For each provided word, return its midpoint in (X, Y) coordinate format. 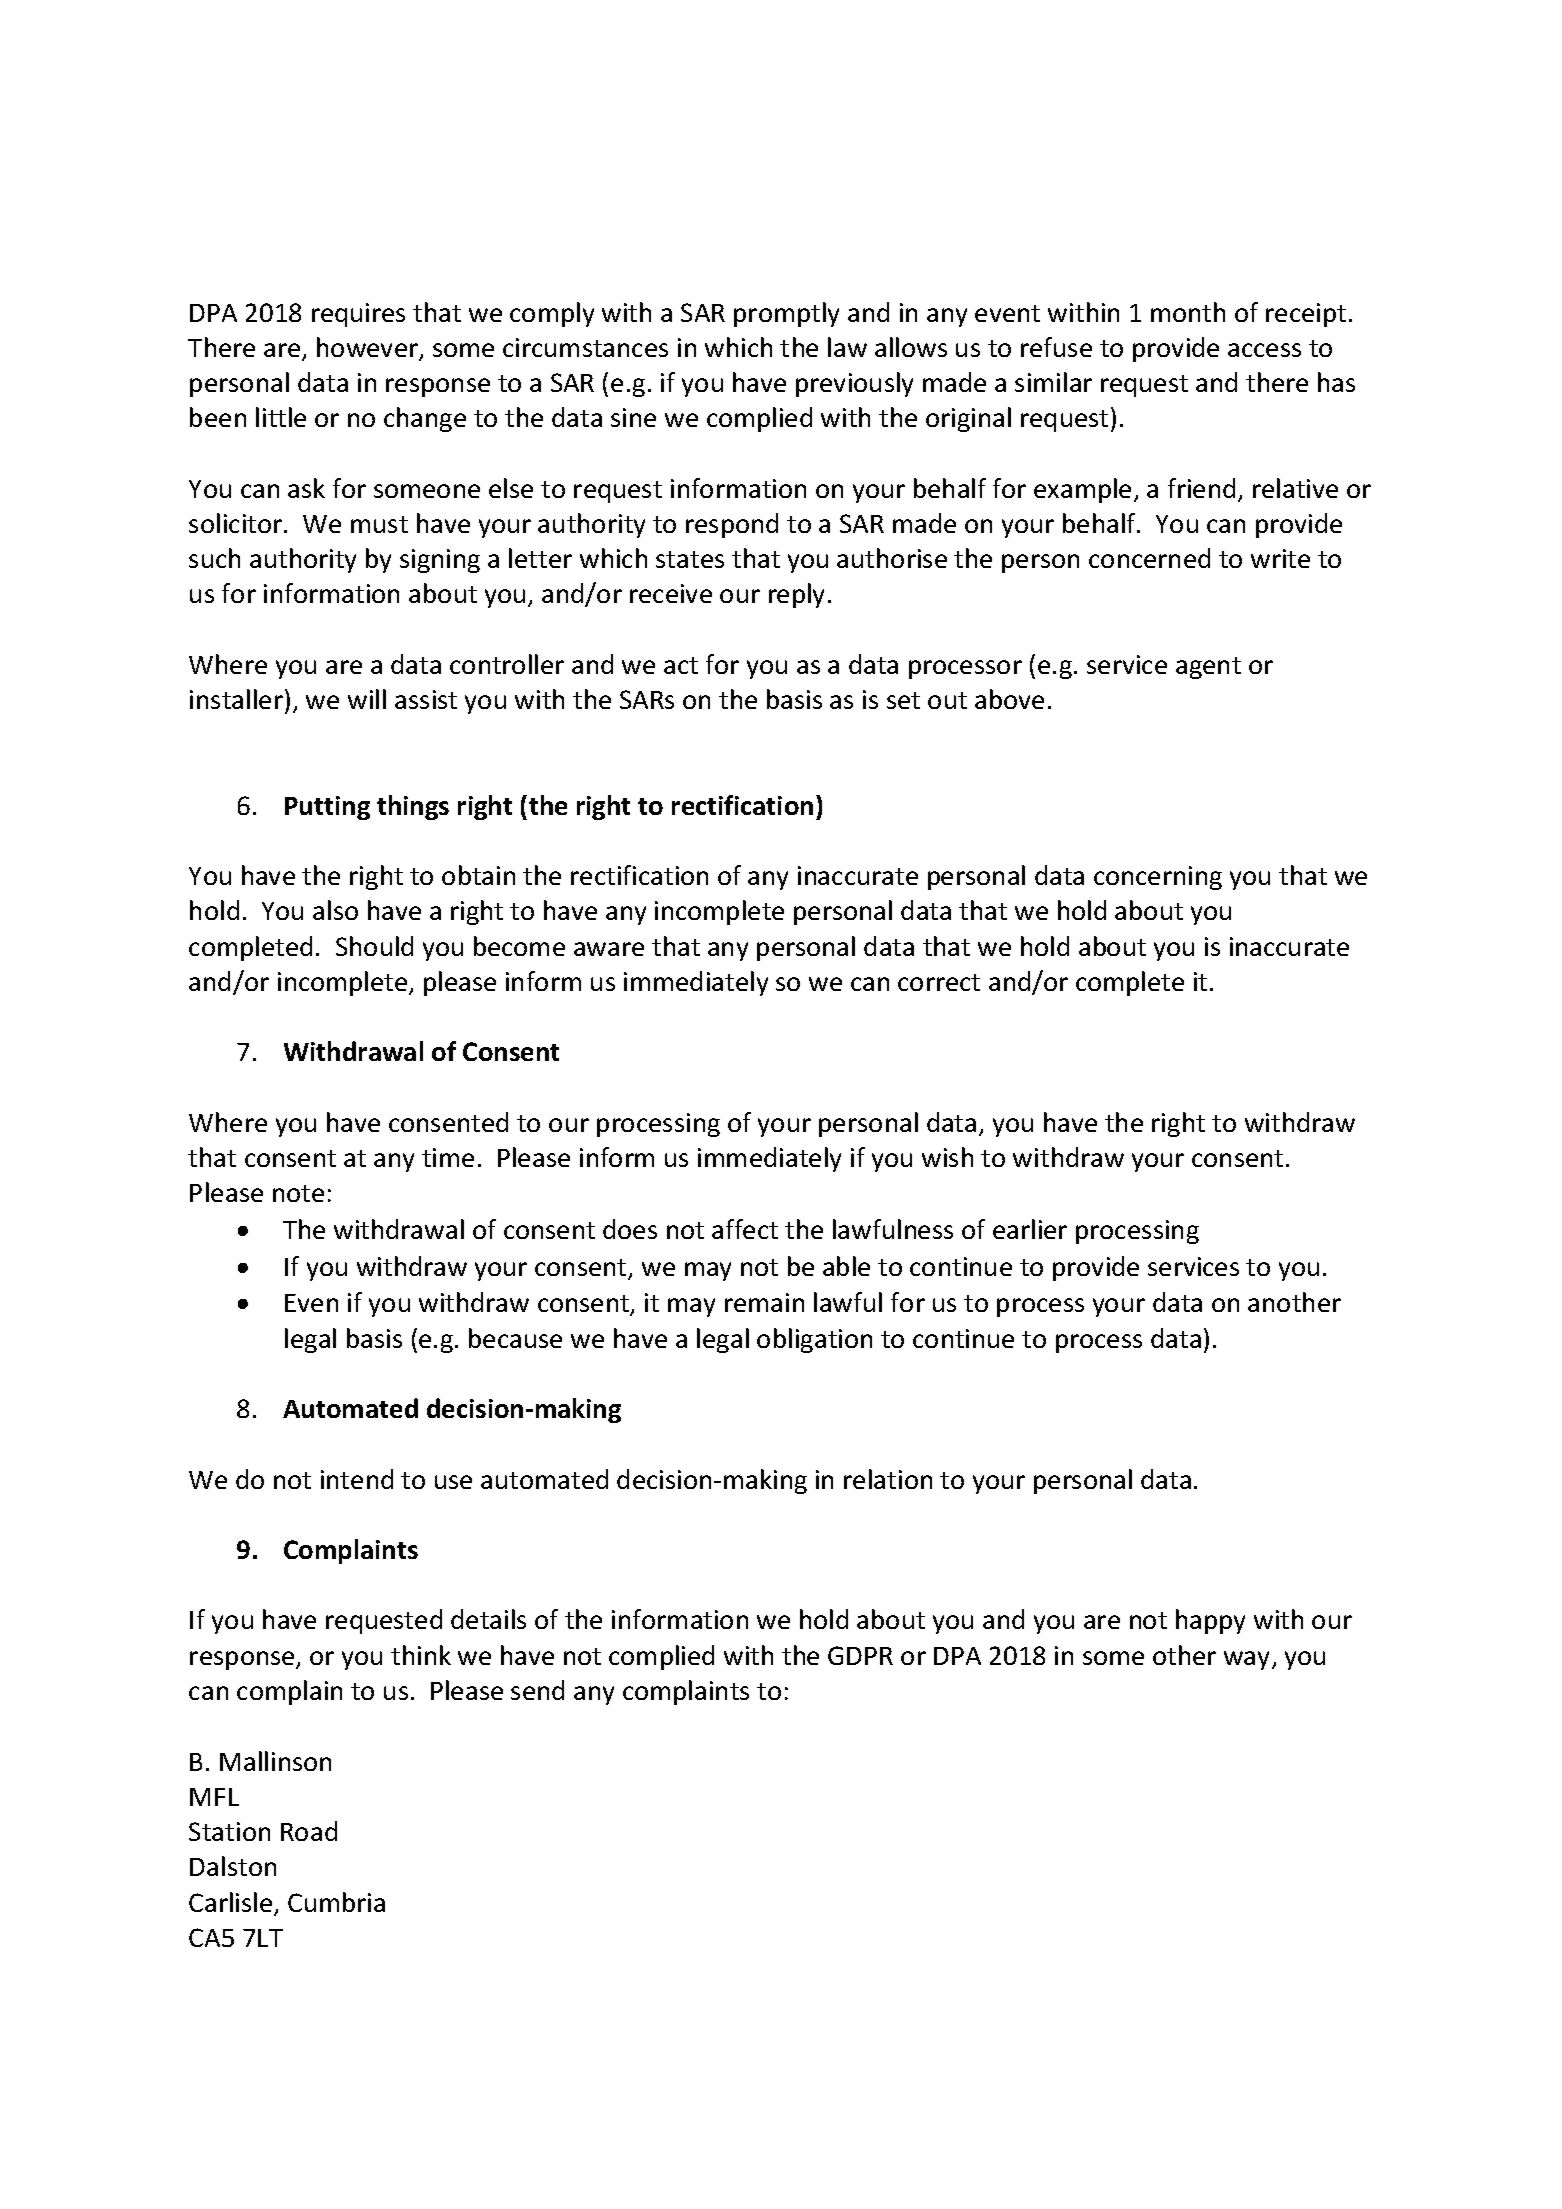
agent (1208, 668)
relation (888, 1479)
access (1264, 350)
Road (309, 1831)
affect (745, 1229)
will (367, 699)
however (368, 348)
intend (357, 1479)
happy (1210, 1621)
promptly (786, 314)
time (448, 1157)
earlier (1030, 1229)
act (681, 665)
